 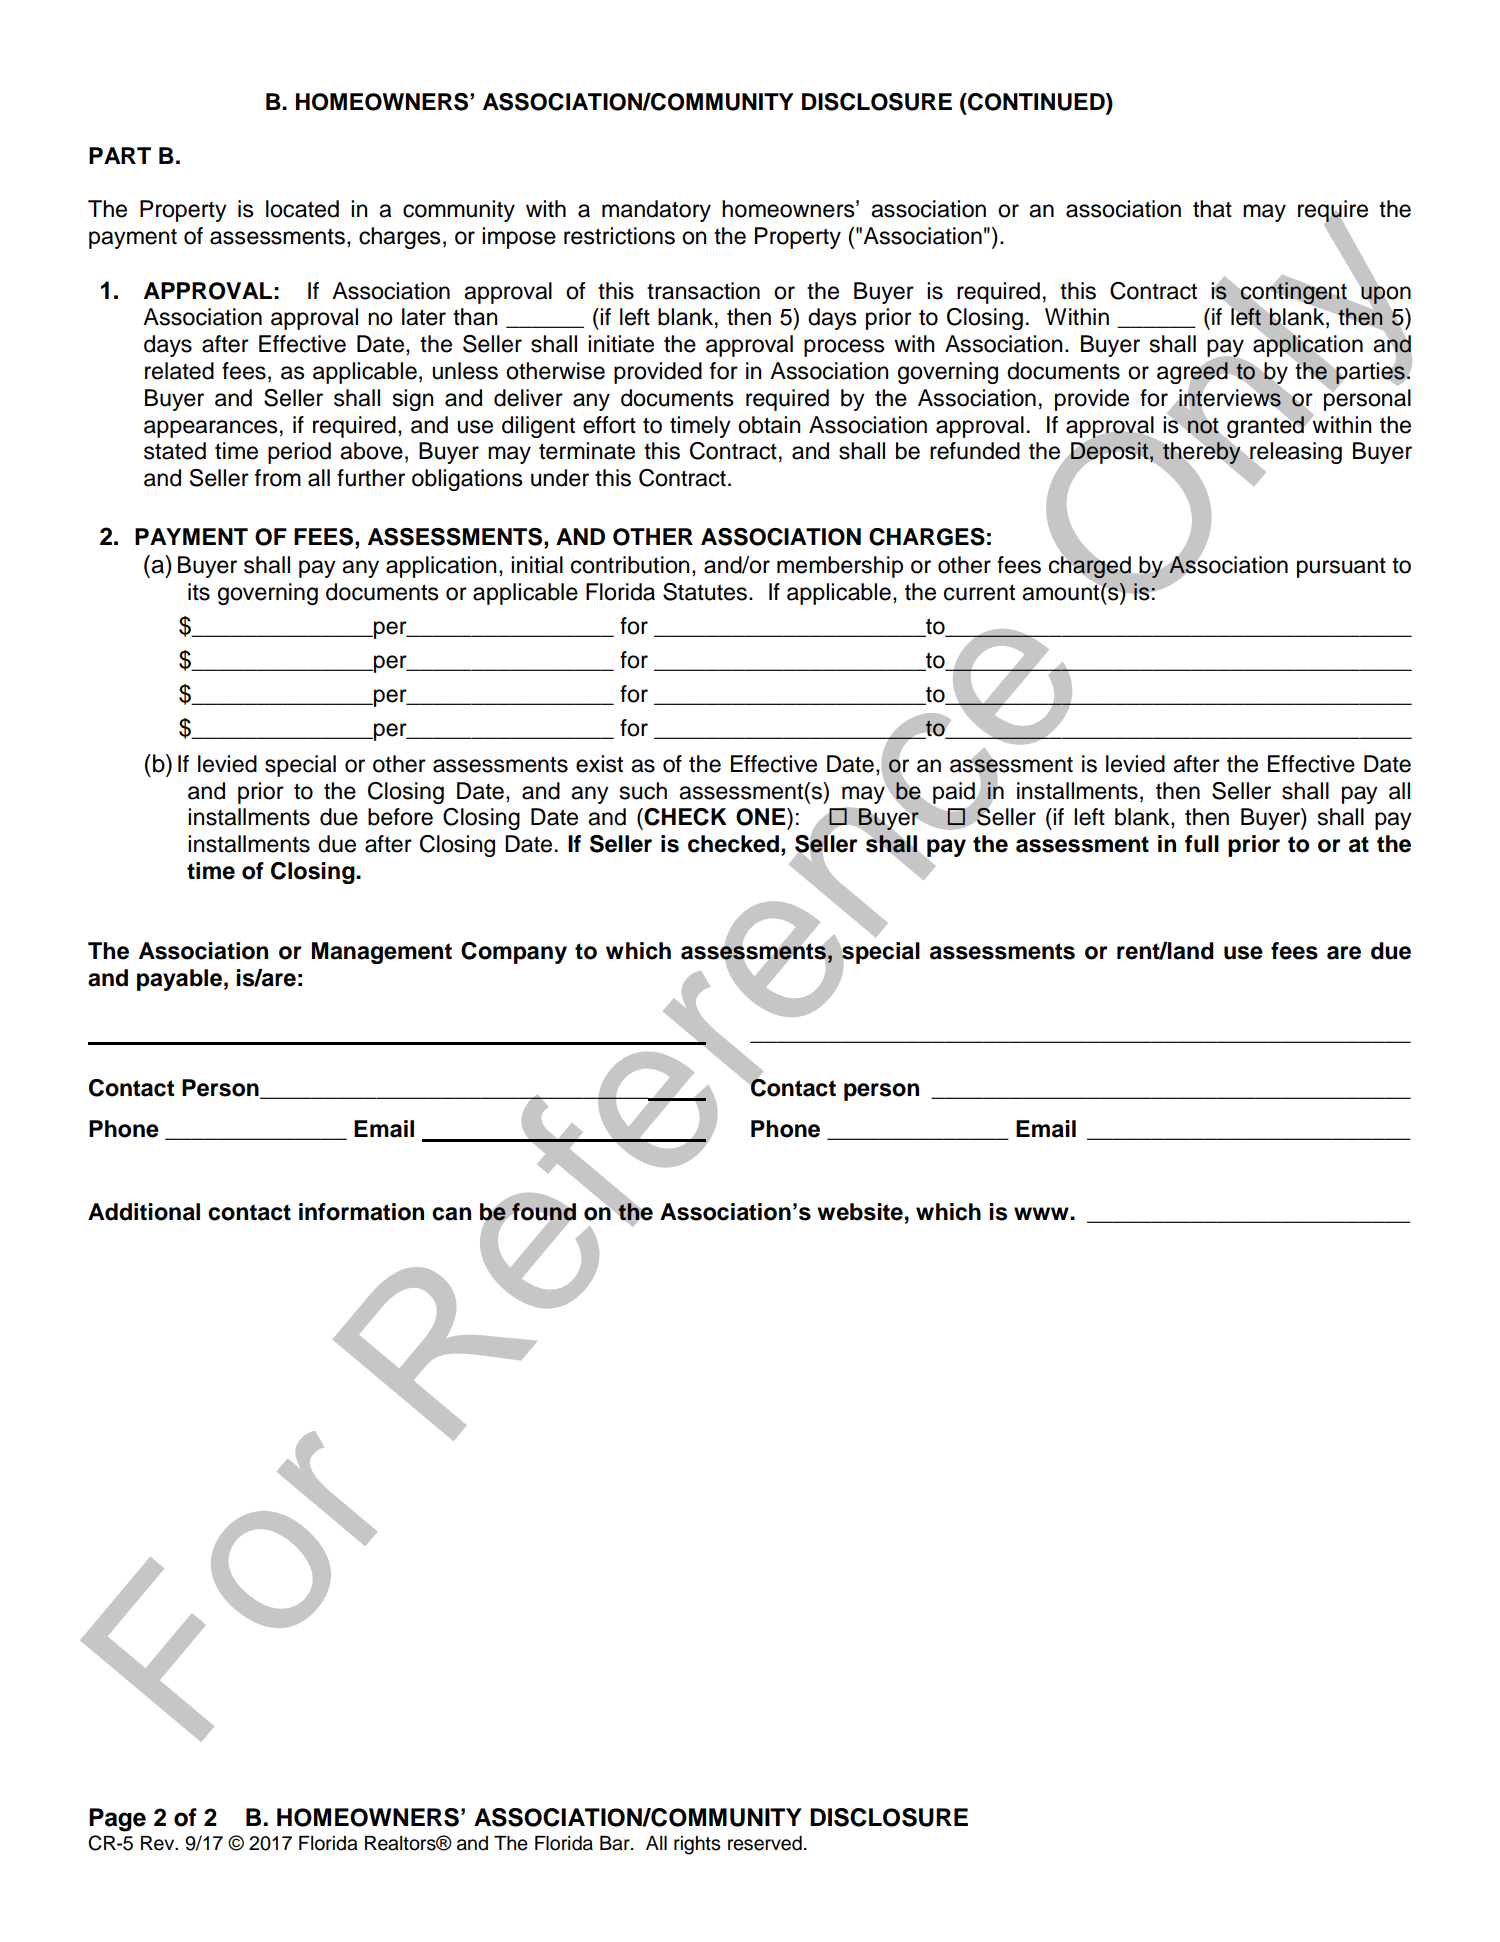 I want to click on full, so click(x=1202, y=844).
